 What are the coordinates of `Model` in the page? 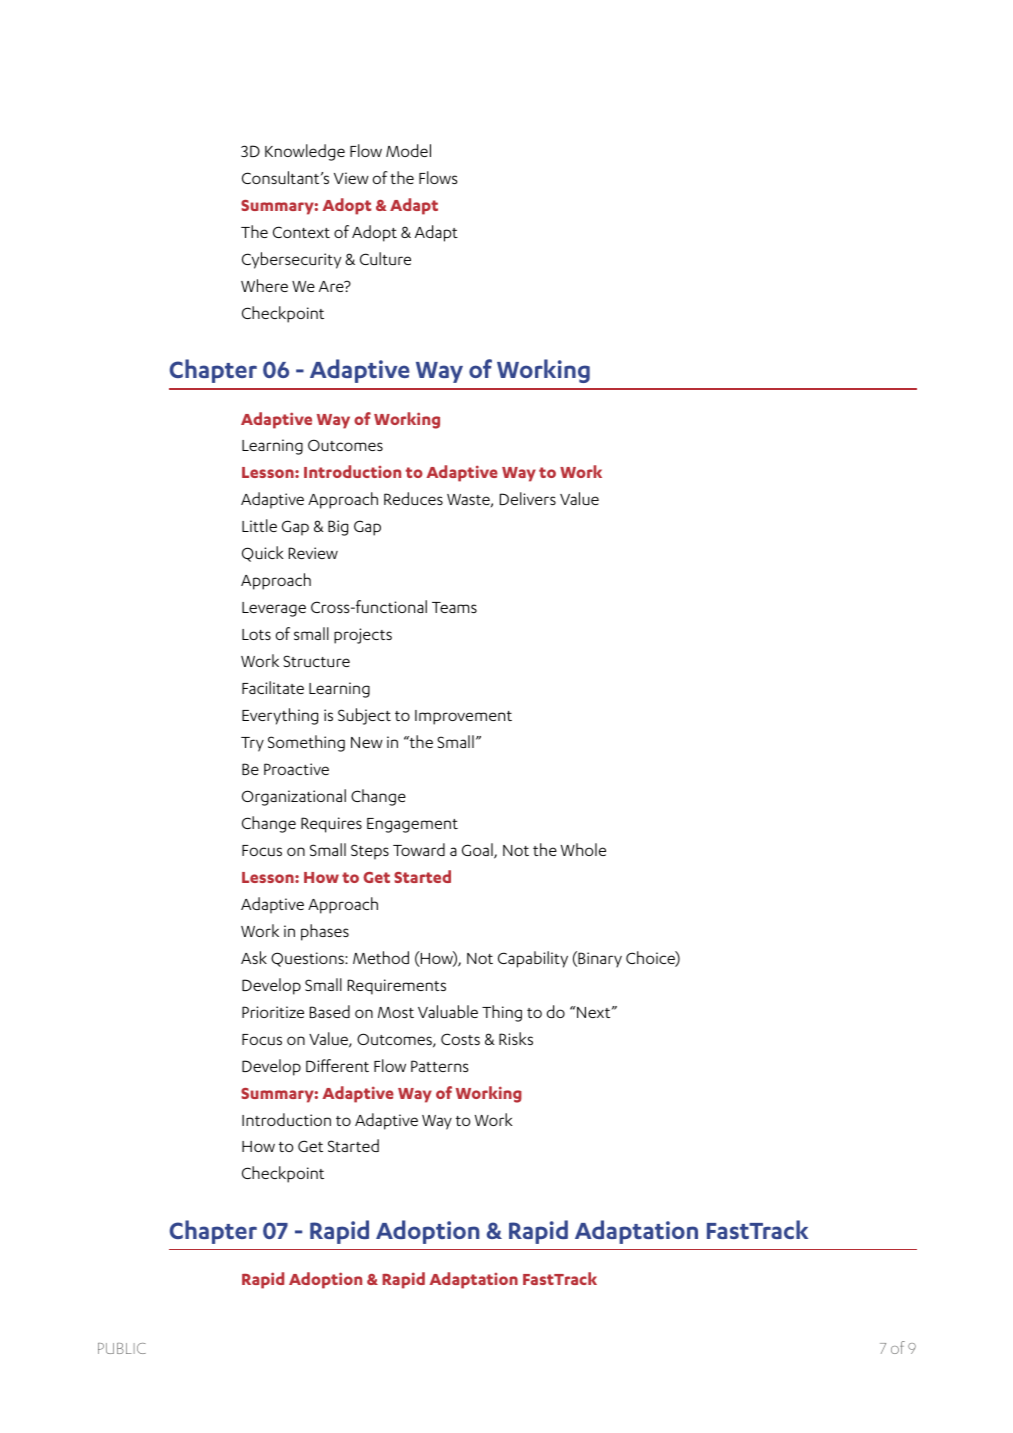 It's located at (408, 150).
